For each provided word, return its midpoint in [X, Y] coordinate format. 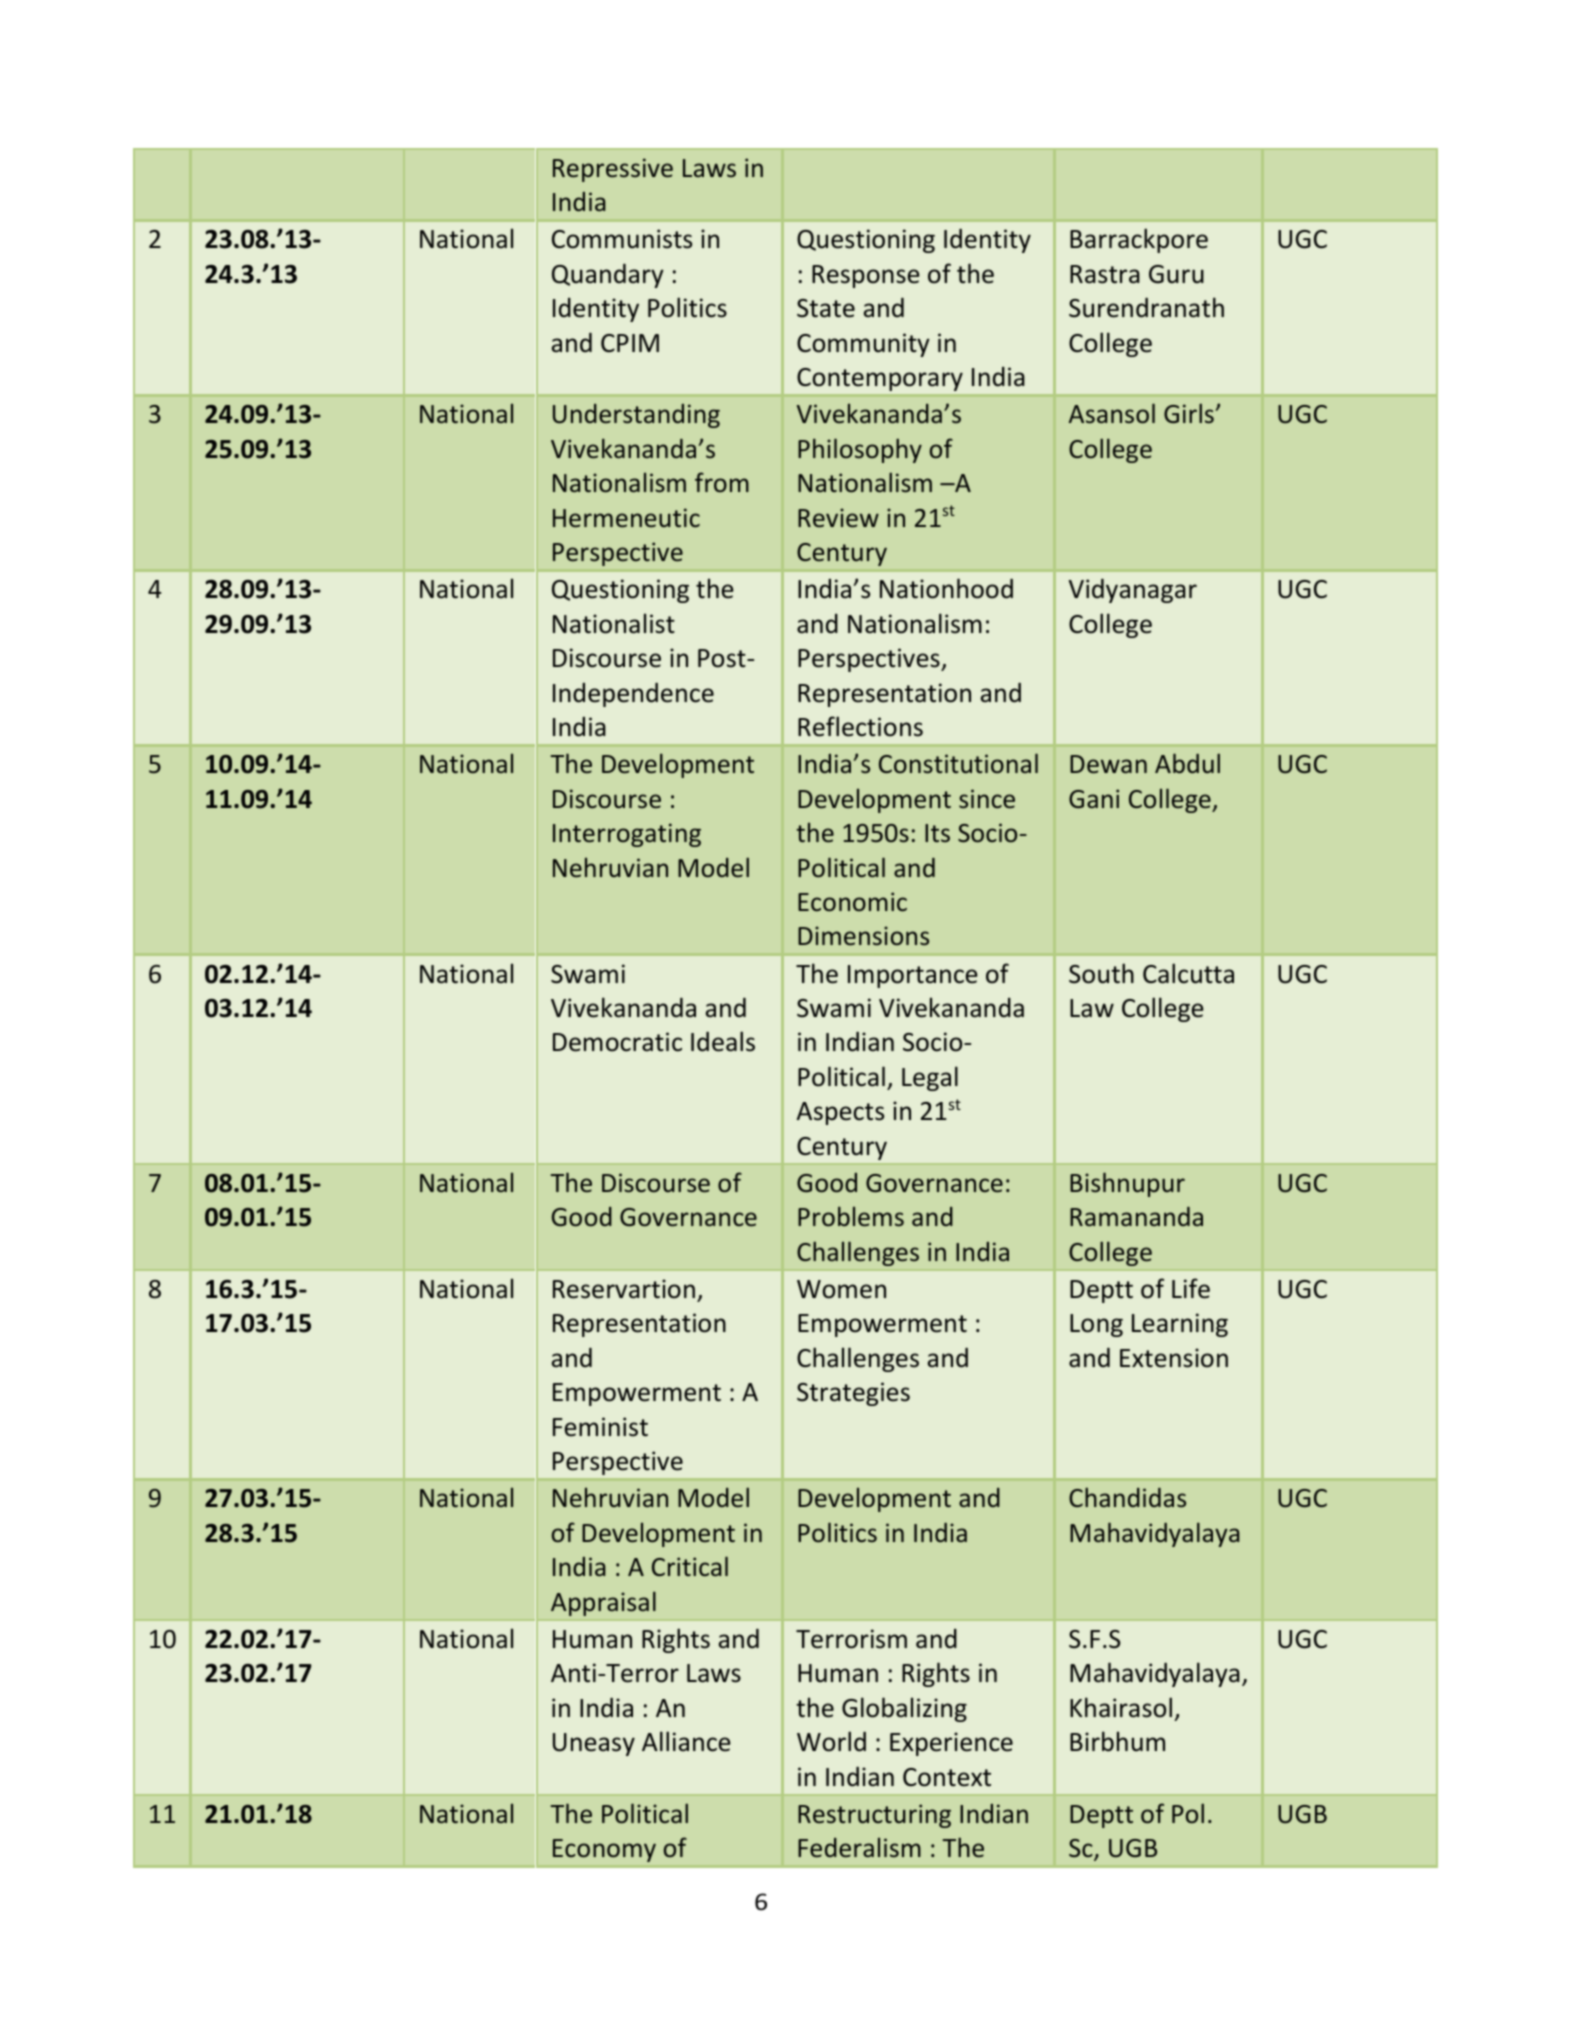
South [1101, 973]
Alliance [686, 1741]
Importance [913, 976]
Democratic [617, 1042]
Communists [622, 239]
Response [866, 276]
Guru [1176, 274]
